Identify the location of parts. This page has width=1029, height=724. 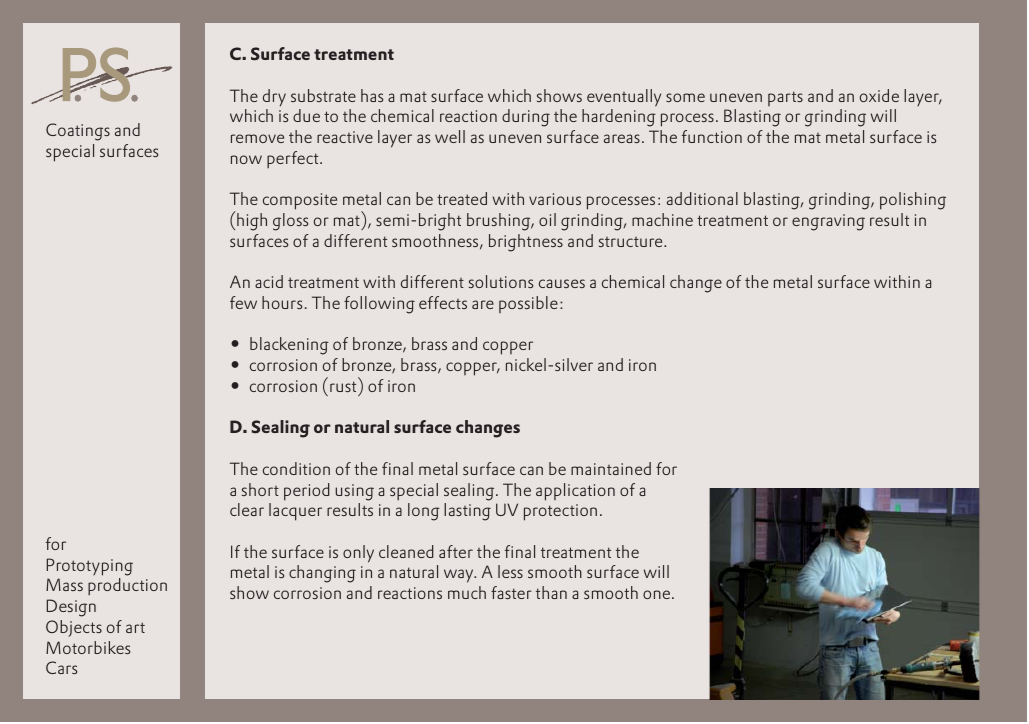
(785, 98).
